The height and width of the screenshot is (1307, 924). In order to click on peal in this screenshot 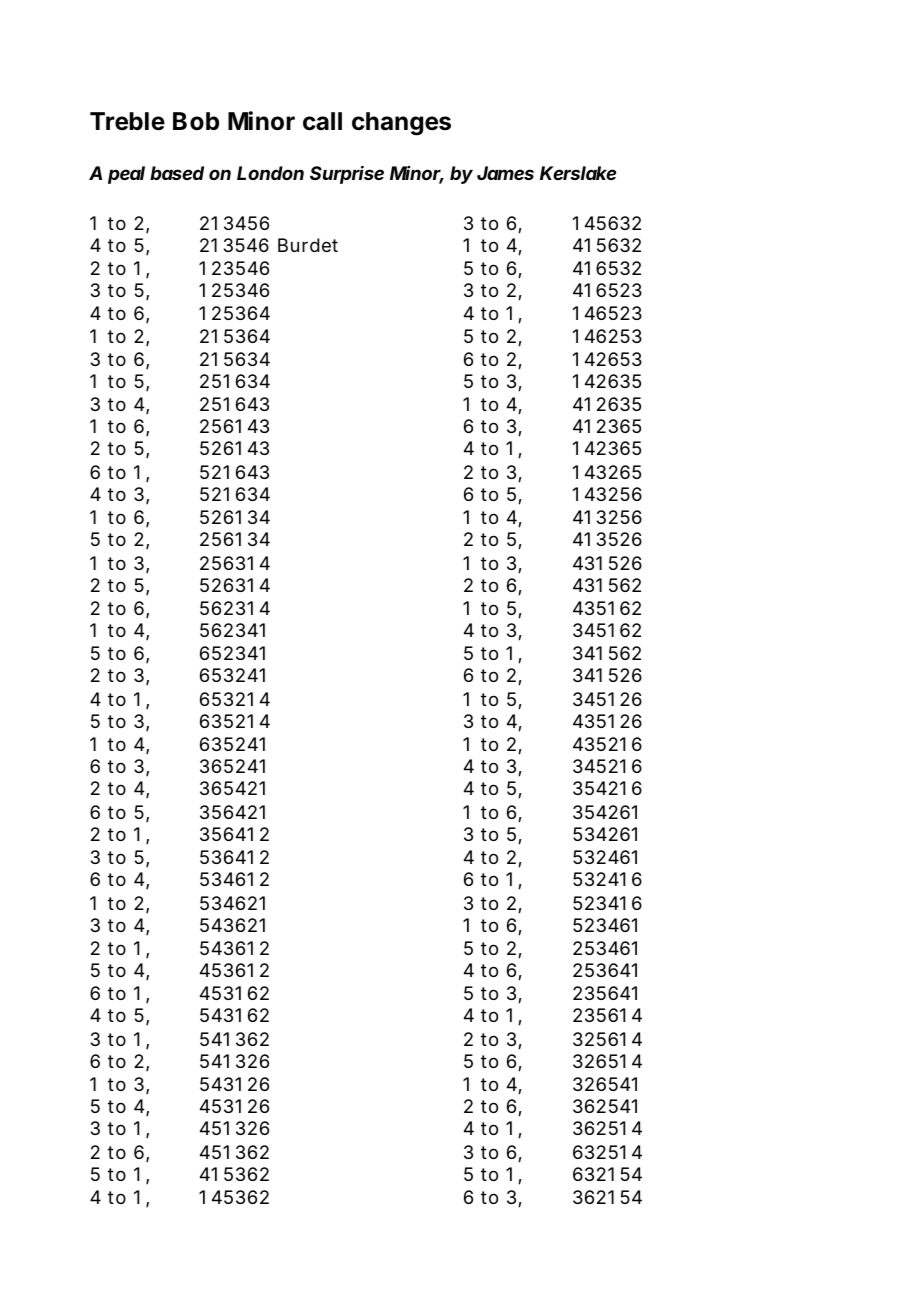, I will do `click(126, 175)`.
